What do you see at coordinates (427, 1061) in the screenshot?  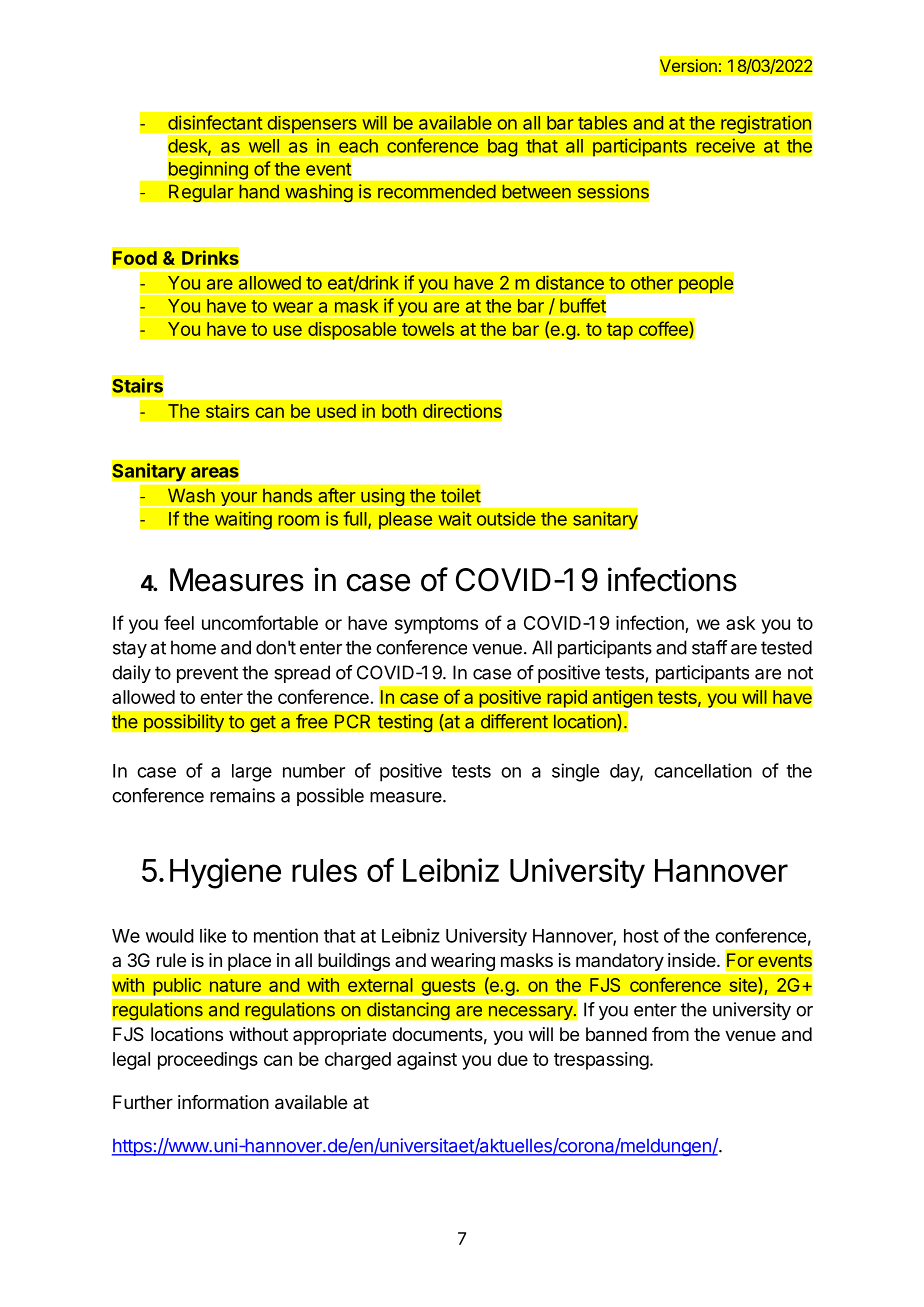 I see `against` at bounding box center [427, 1061].
